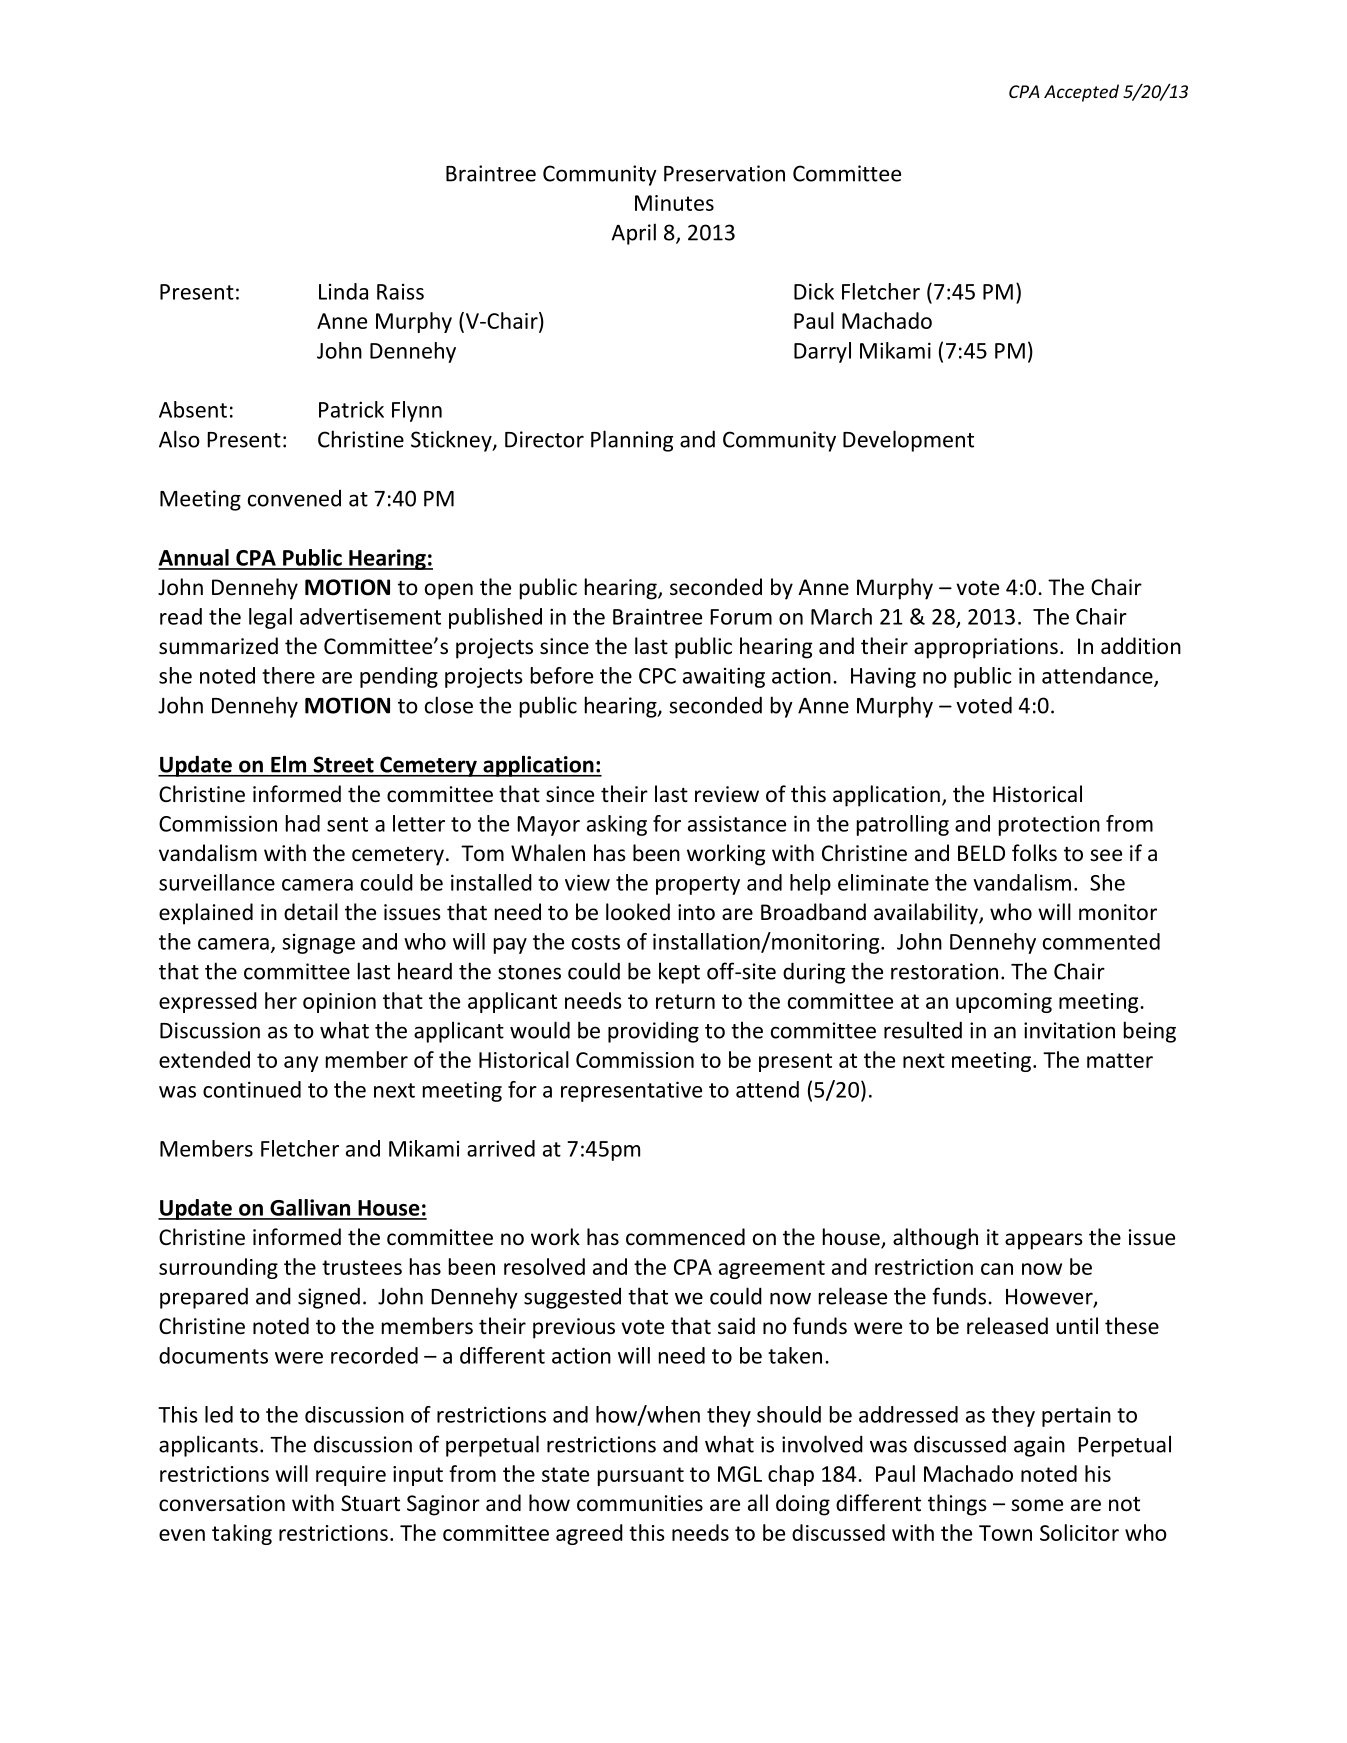 The image size is (1347, 1743). What do you see at coordinates (1101, 941) in the screenshot?
I see `commented` at bounding box center [1101, 941].
